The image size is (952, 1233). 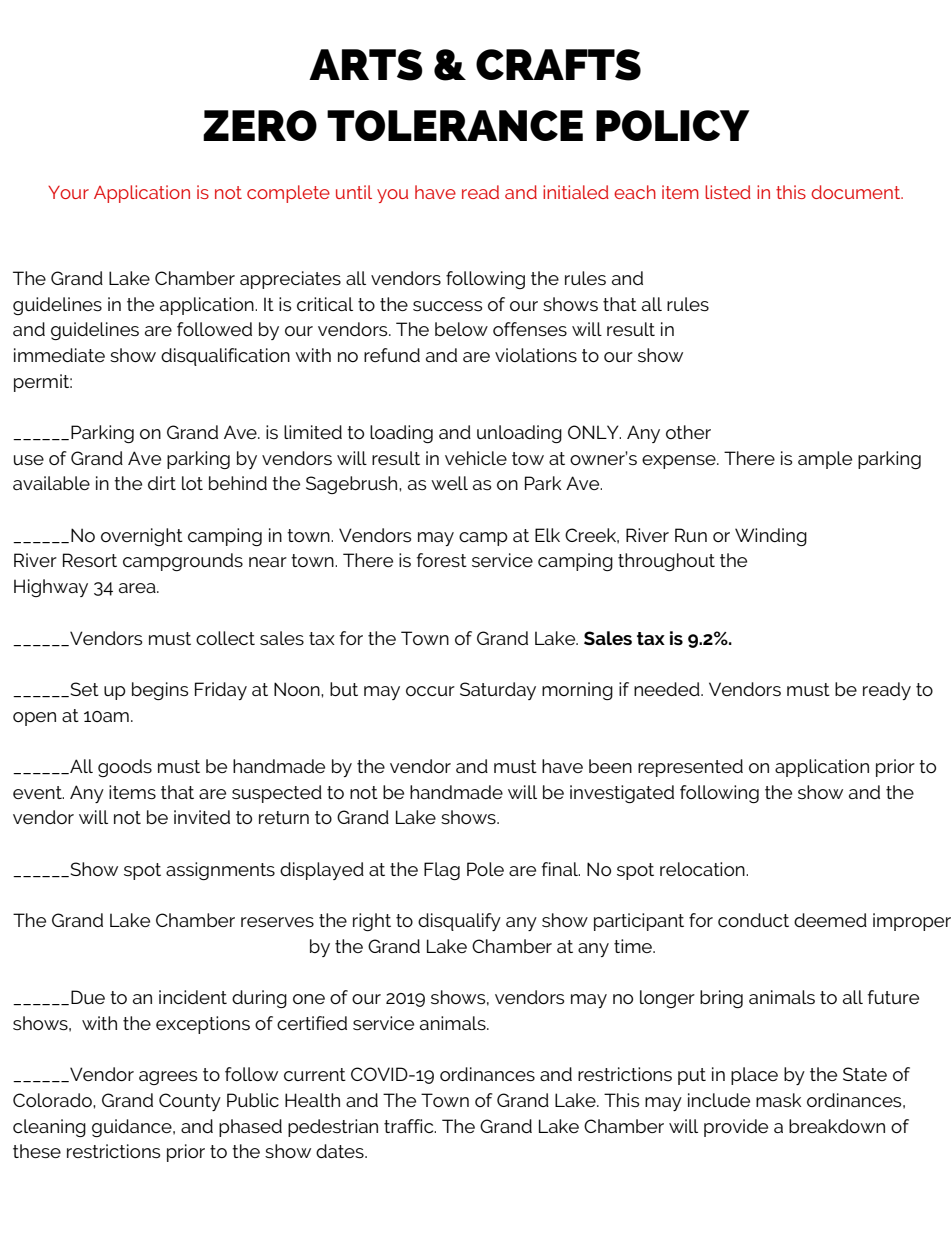 What do you see at coordinates (125, 768) in the page?
I see `goods` at bounding box center [125, 768].
